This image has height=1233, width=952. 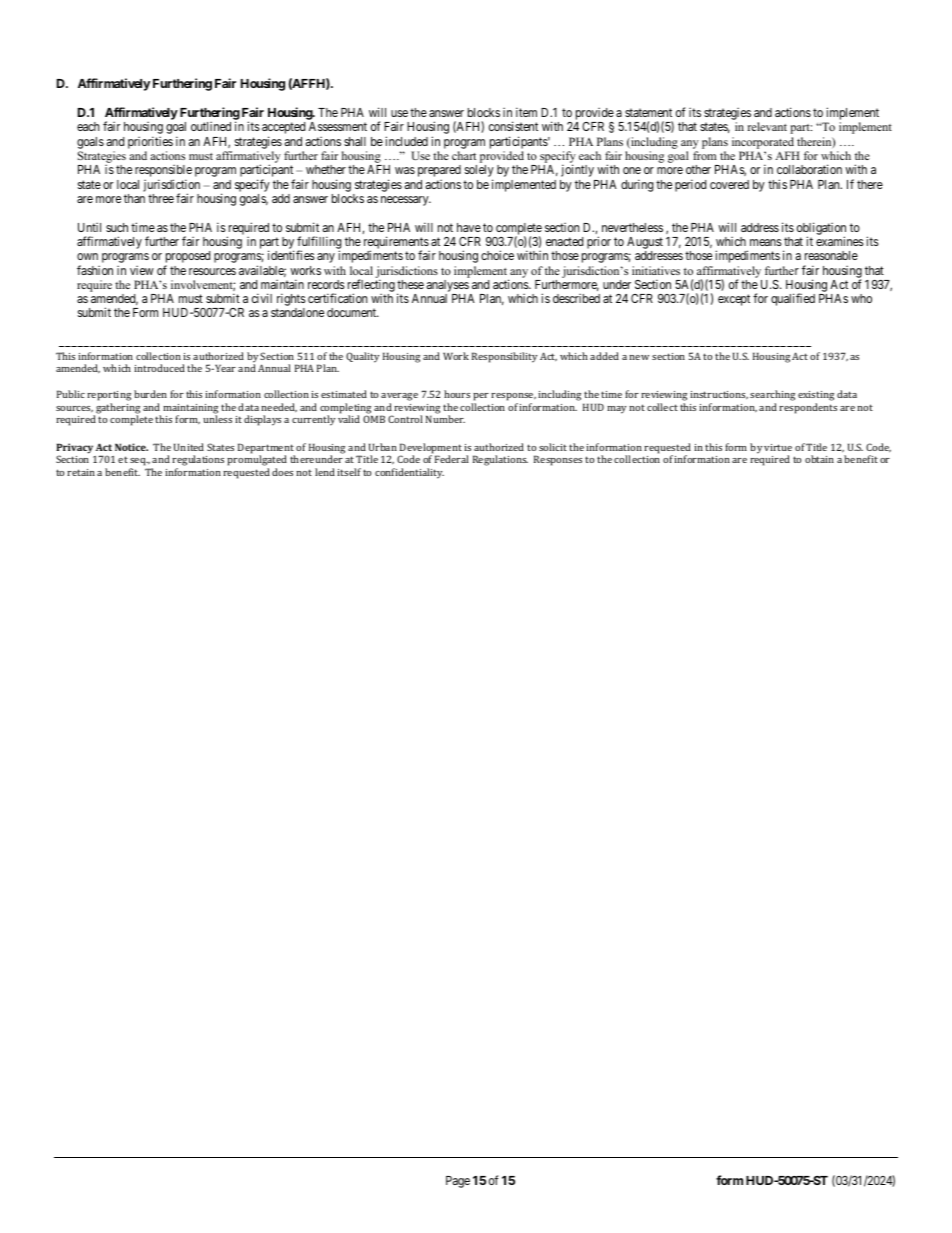 I want to click on obtain, so click(x=819, y=459).
